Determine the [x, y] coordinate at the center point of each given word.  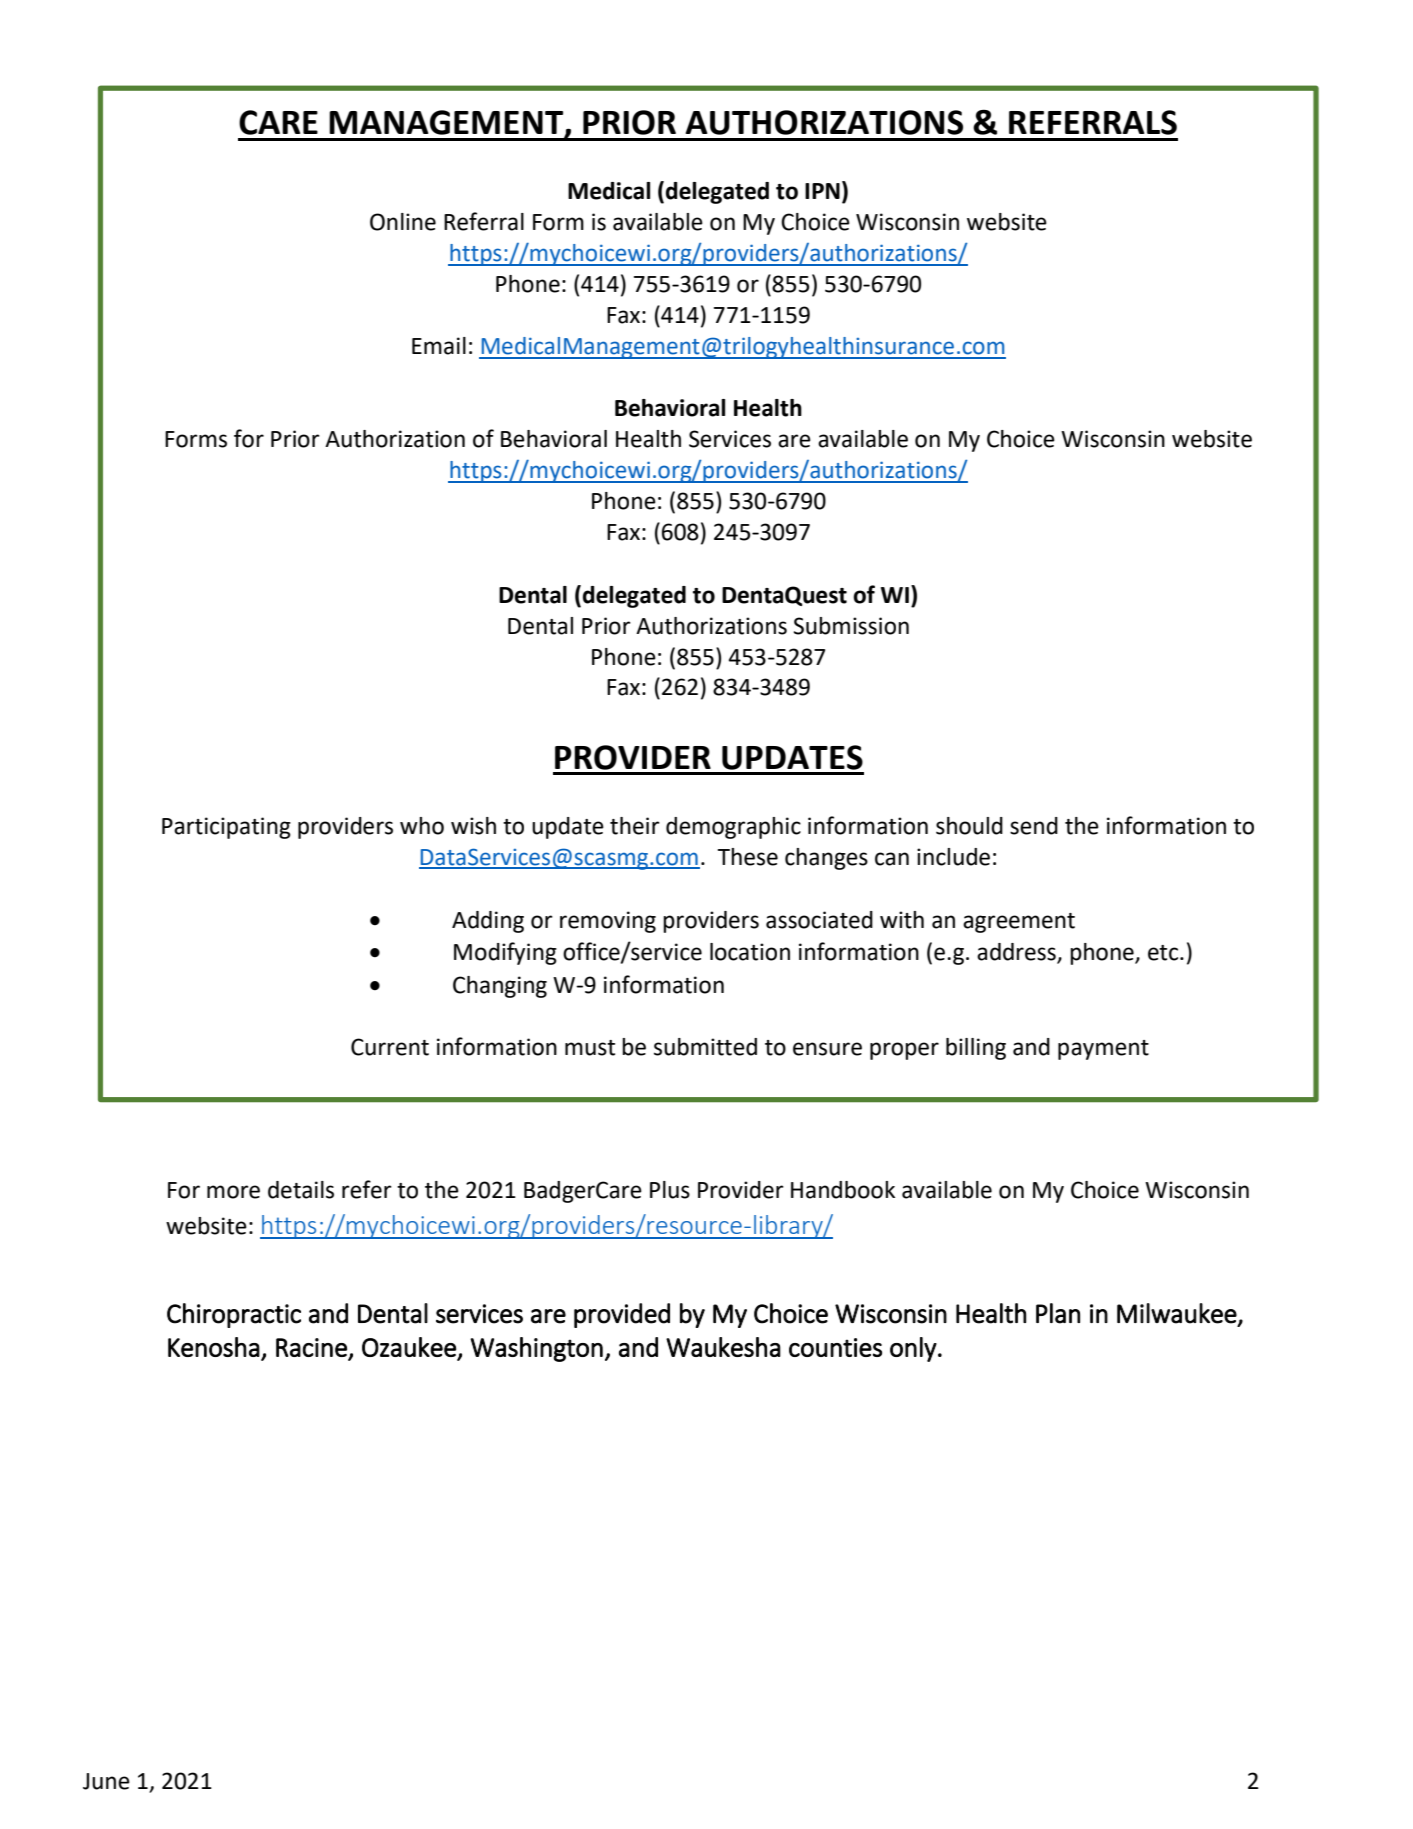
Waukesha [723, 1347]
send [1034, 826]
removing [608, 922]
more [233, 1192]
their [635, 826]
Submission [851, 626]
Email [439, 346]
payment [1103, 1050]
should [969, 826]
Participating [226, 828]
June [106, 1781]
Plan [1058, 1313]
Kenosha [214, 1347]
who [422, 826]
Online [403, 222]
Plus [670, 1190]
